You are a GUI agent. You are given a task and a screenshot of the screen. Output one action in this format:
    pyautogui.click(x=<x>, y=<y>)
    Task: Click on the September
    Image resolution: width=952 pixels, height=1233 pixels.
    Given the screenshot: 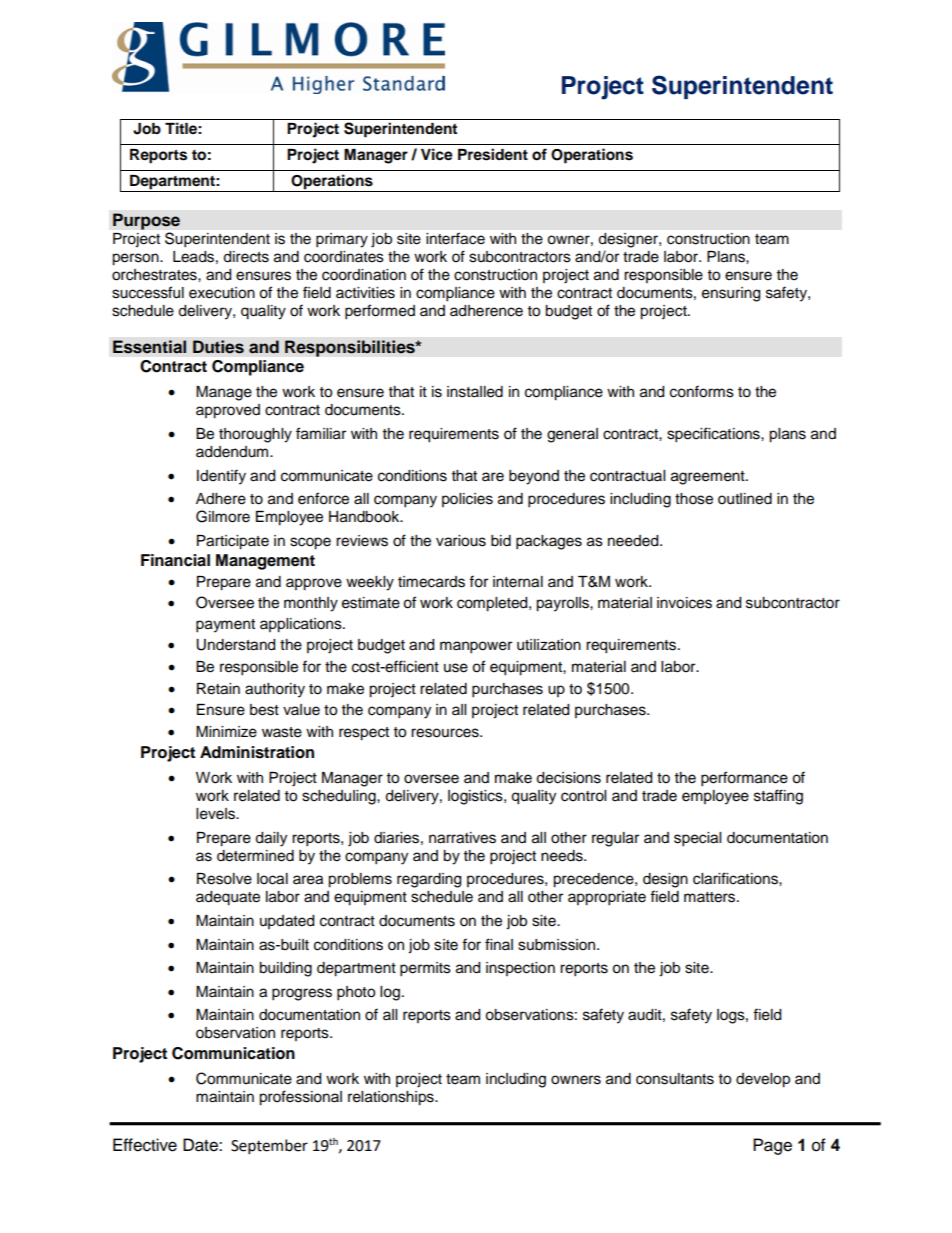 What is the action you would take?
    pyautogui.click(x=269, y=1147)
